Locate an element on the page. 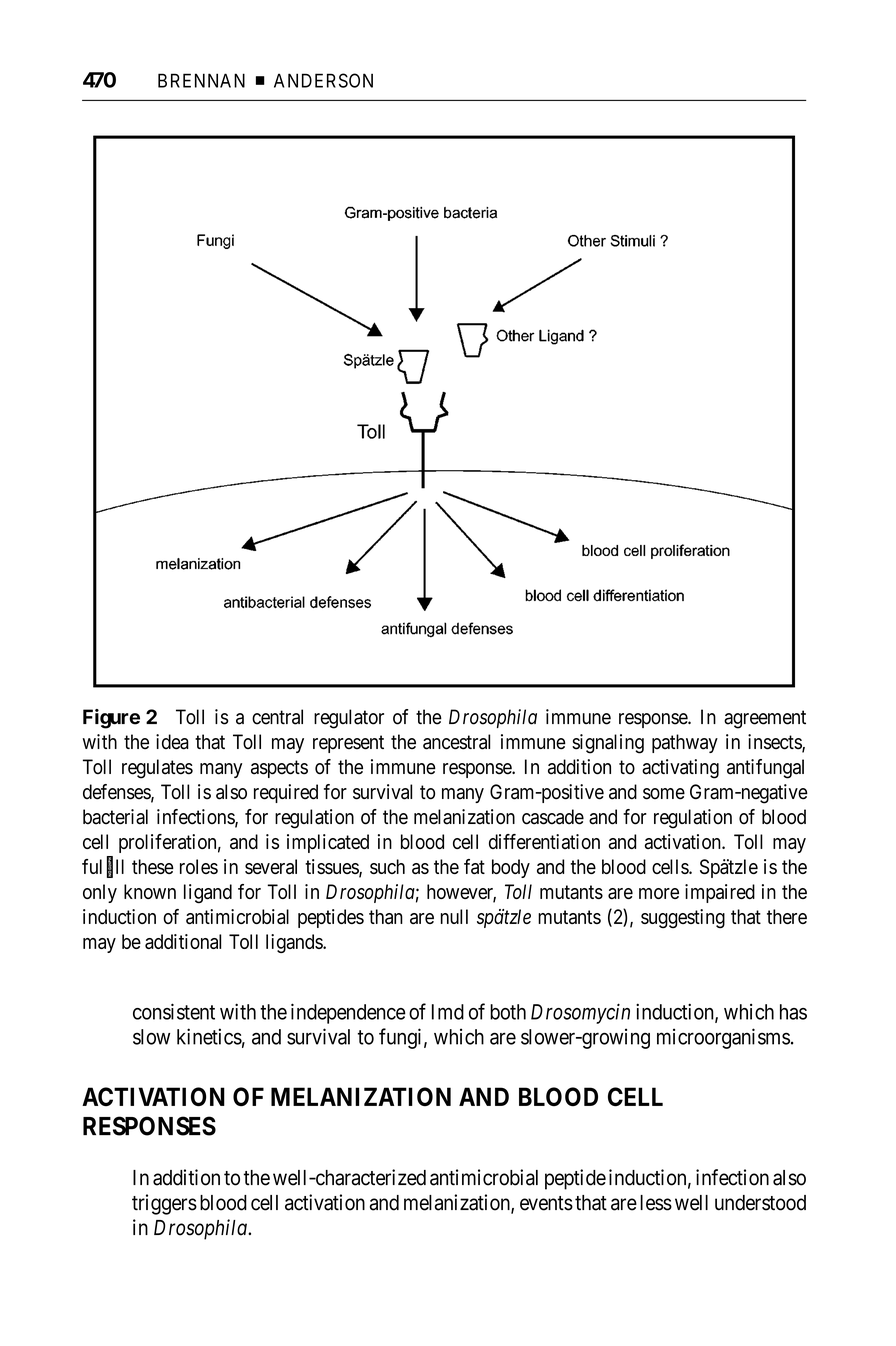 The image size is (896, 1346). events is located at coordinates (546, 1203).
